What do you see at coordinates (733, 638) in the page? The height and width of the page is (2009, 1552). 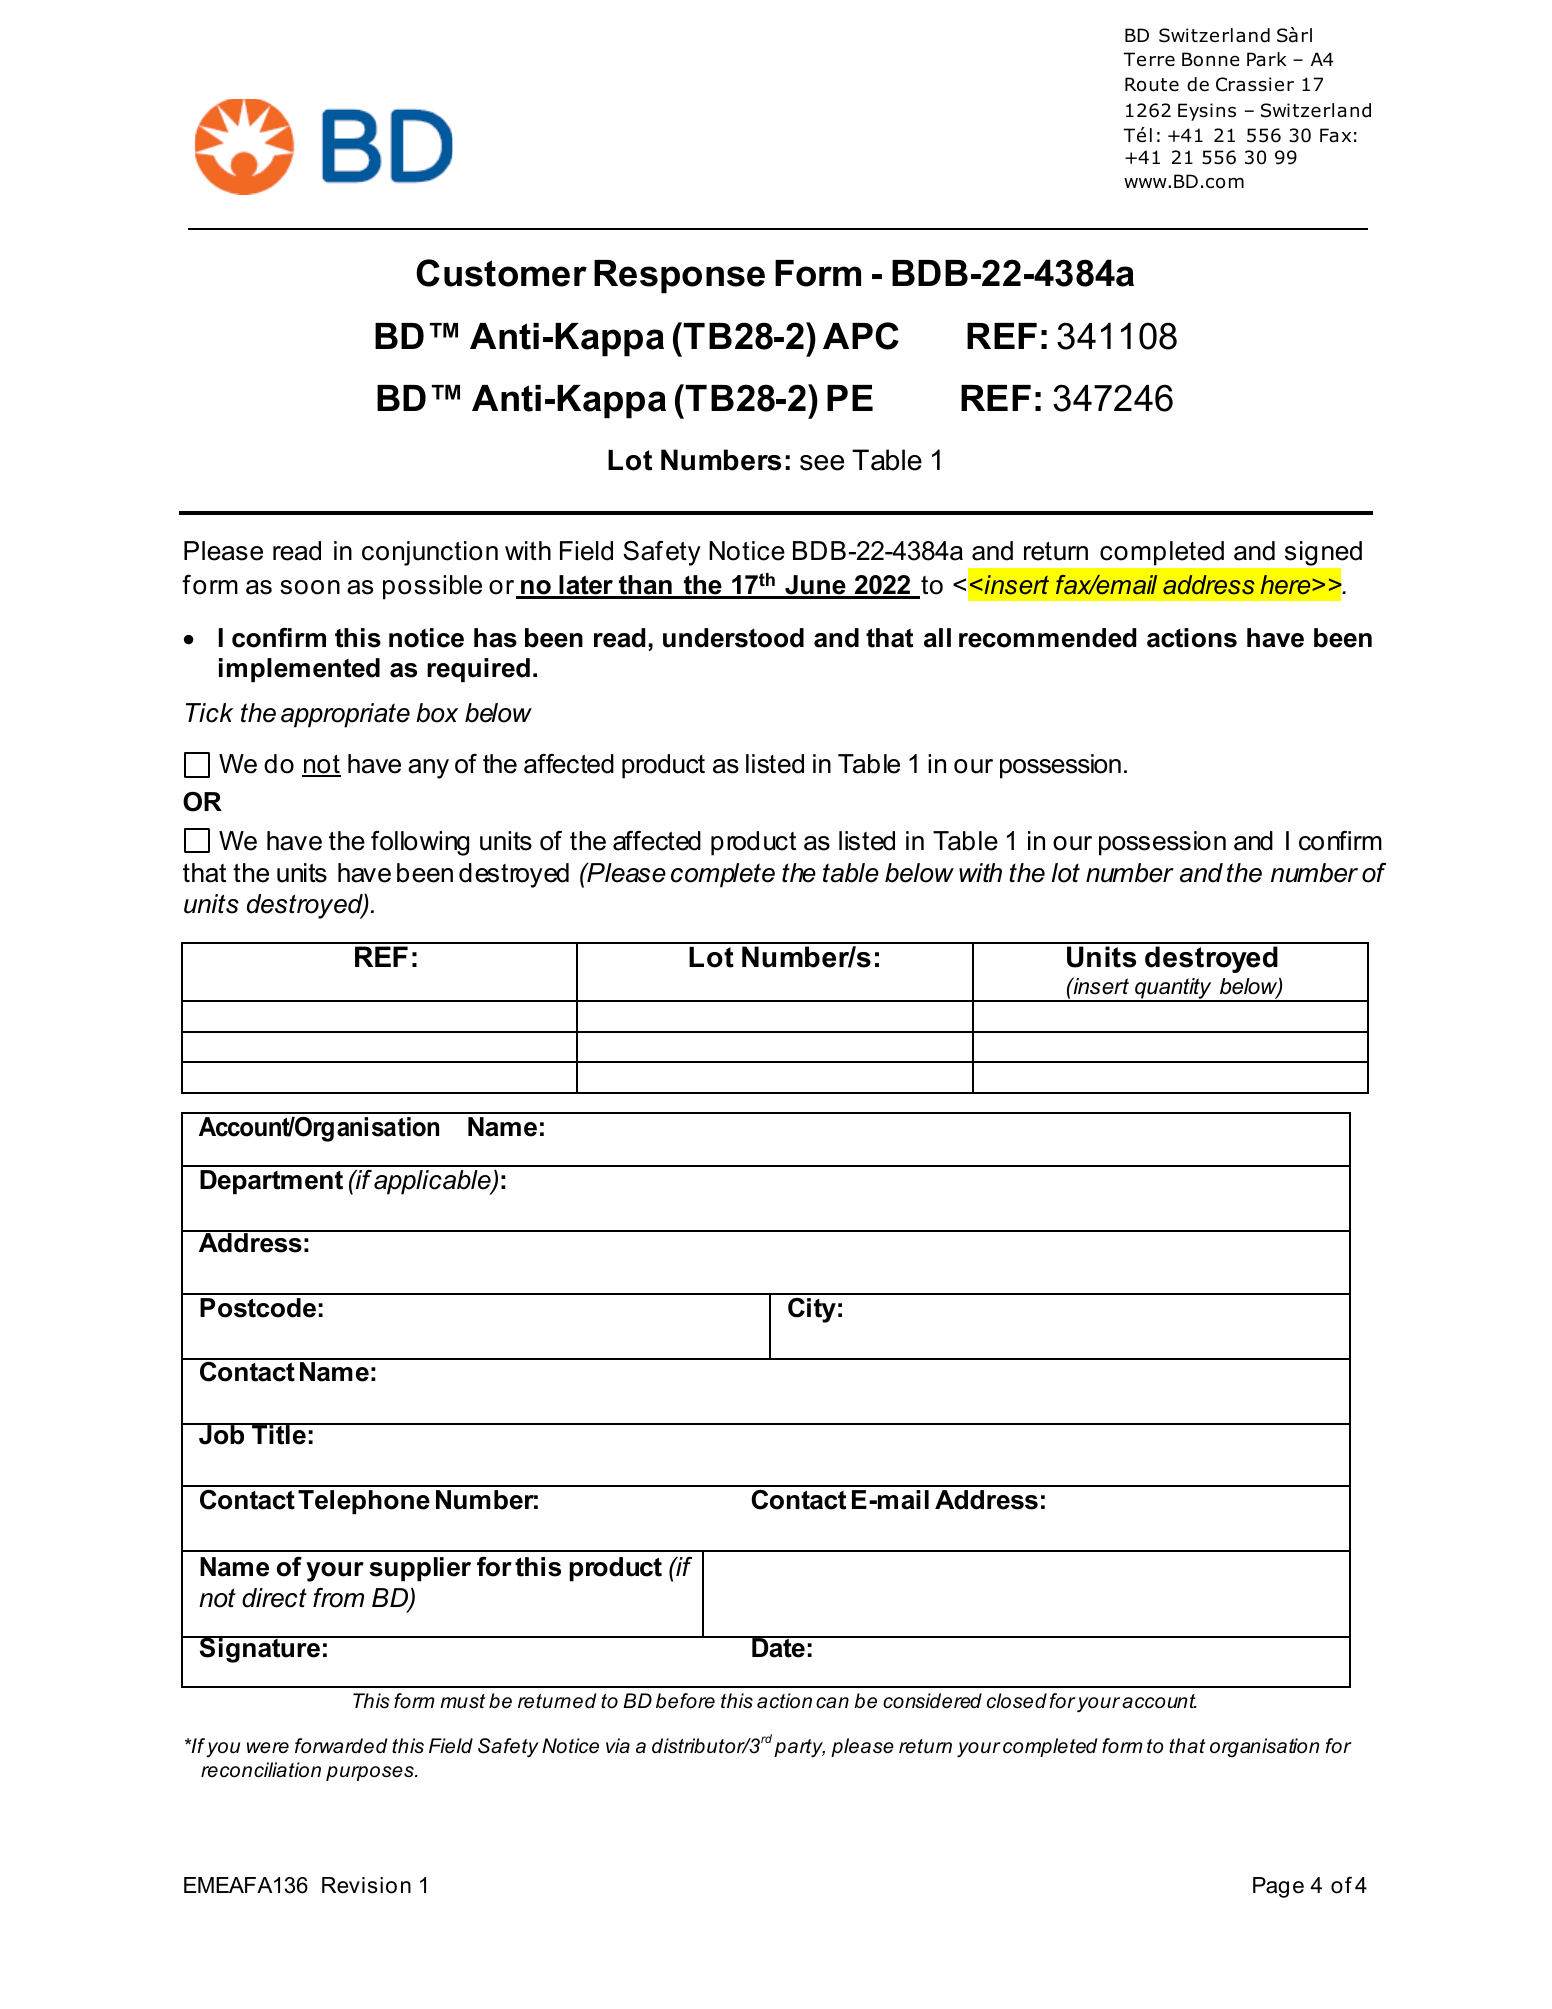 I see `understood` at bounding box center [733, 638].
